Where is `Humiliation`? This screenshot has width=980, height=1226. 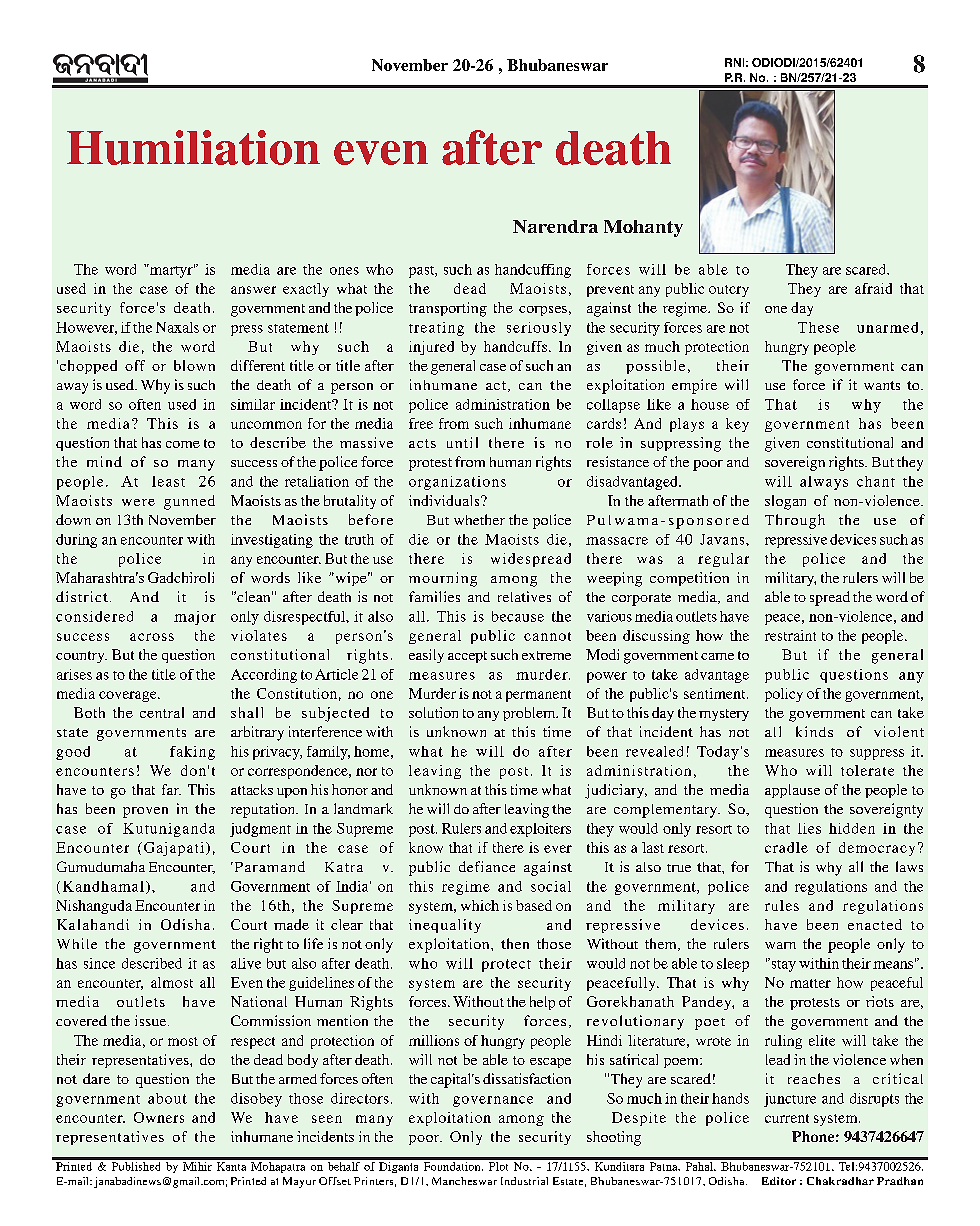
Humiliation is located at coordinates (193, 147).
